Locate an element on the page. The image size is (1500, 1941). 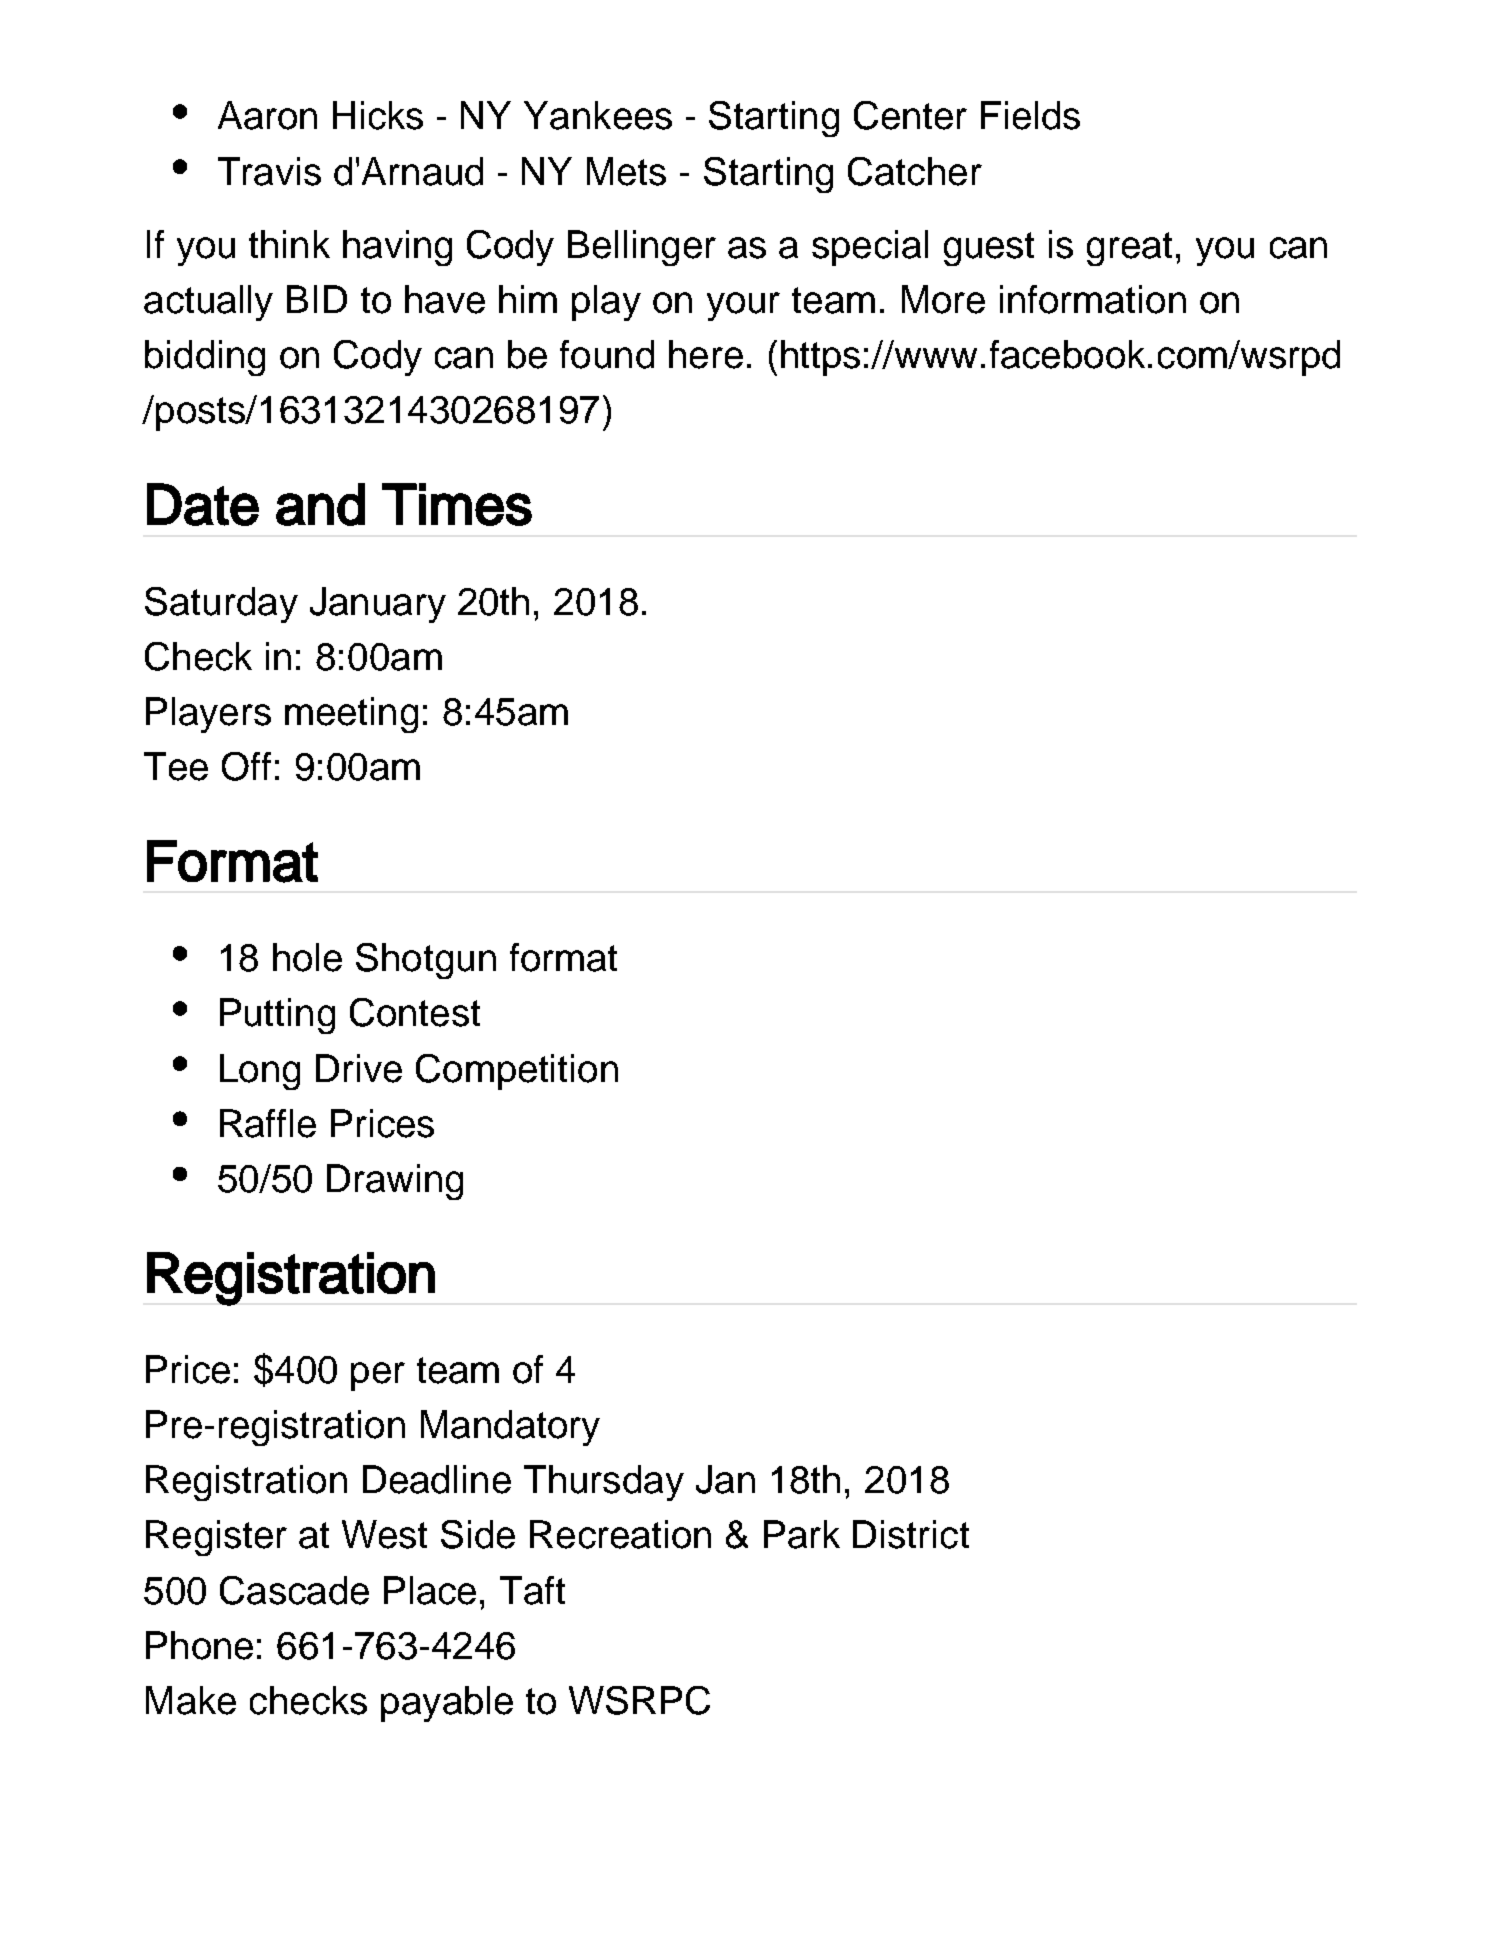
Fields is located at coordinates (1030, 115).
